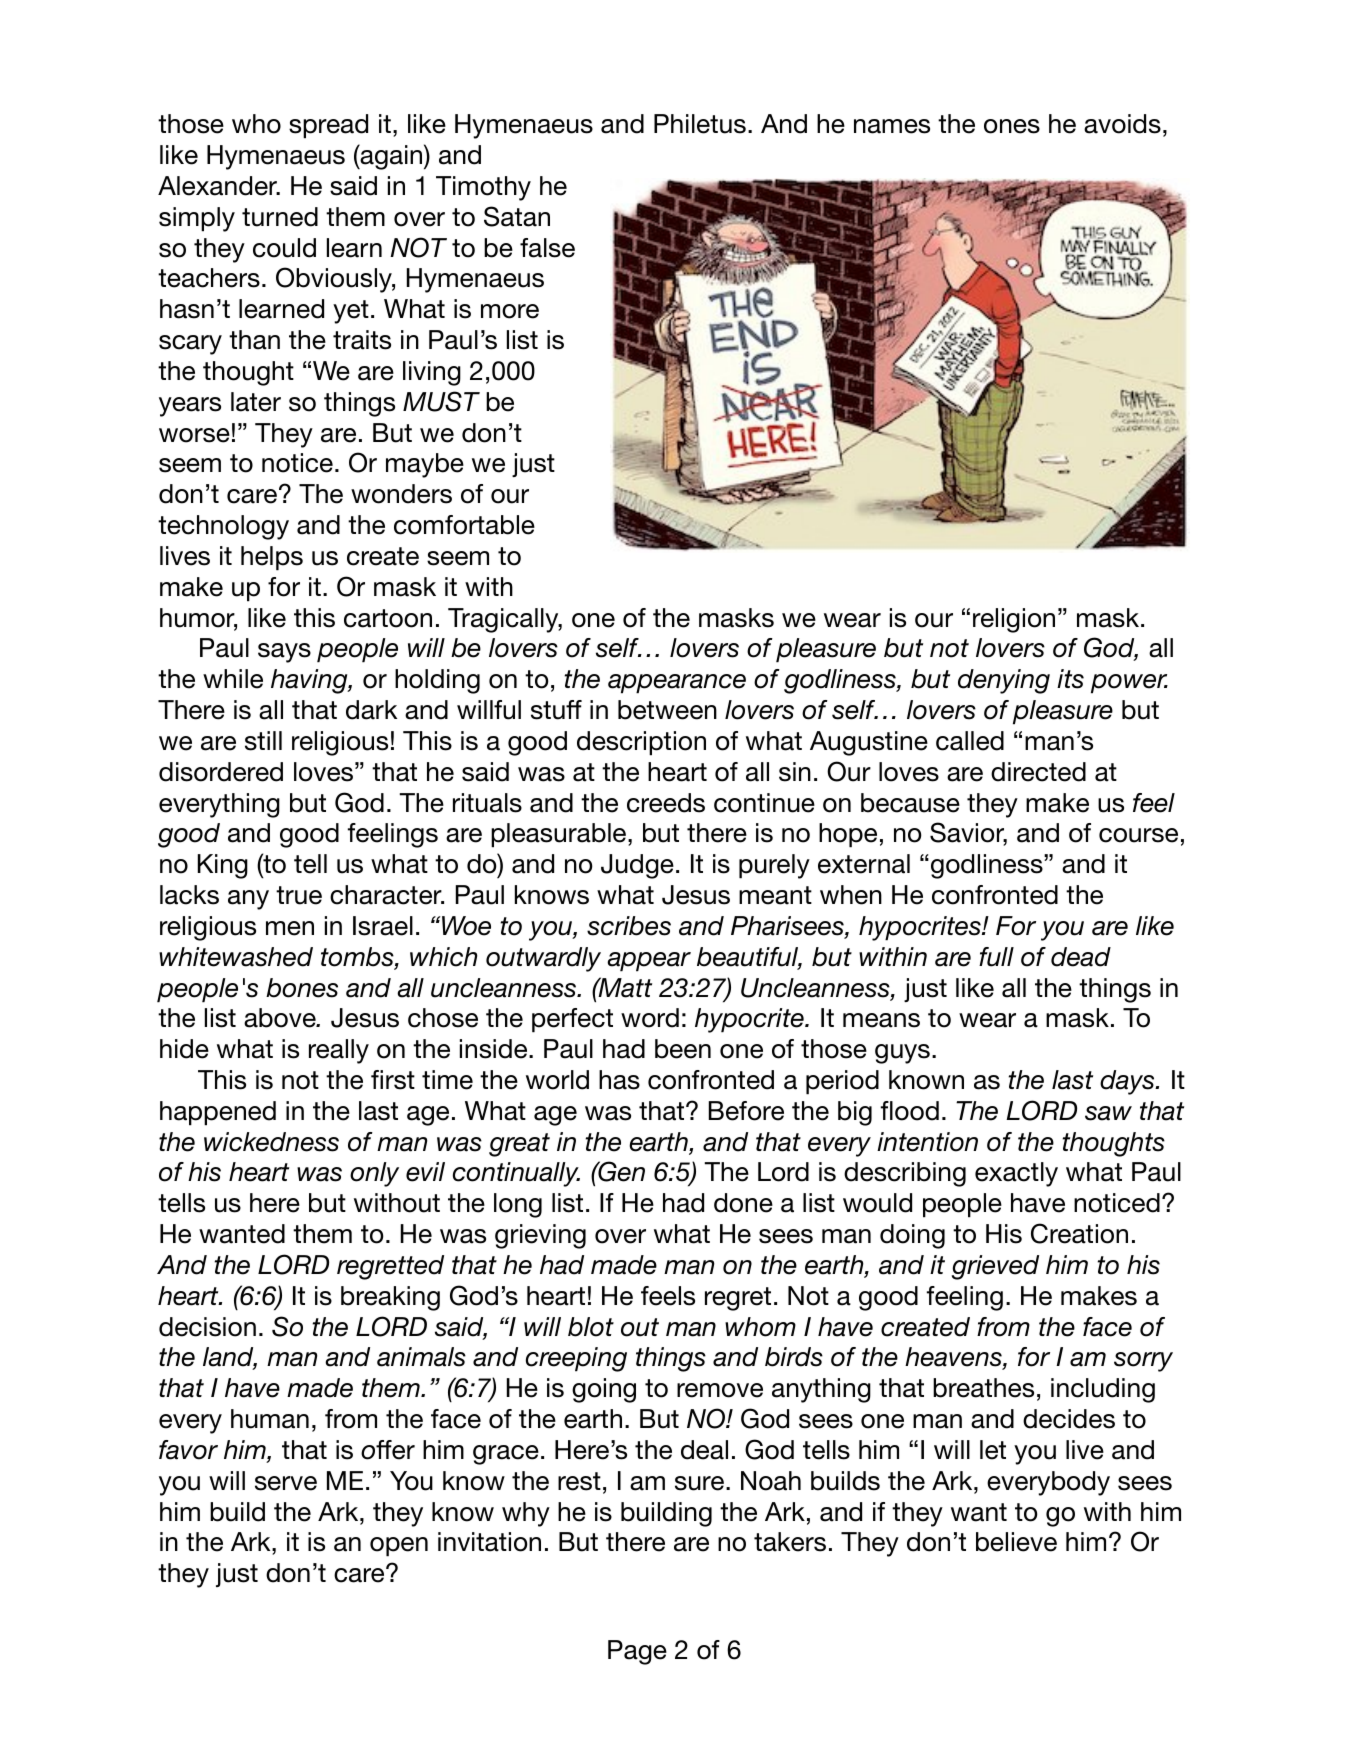 This screenshot has height=1744, width=1348. What do you see at coordinates (995, 1267) in the screenshot?
I see `grieved` at bounding box center [995, 1267].
